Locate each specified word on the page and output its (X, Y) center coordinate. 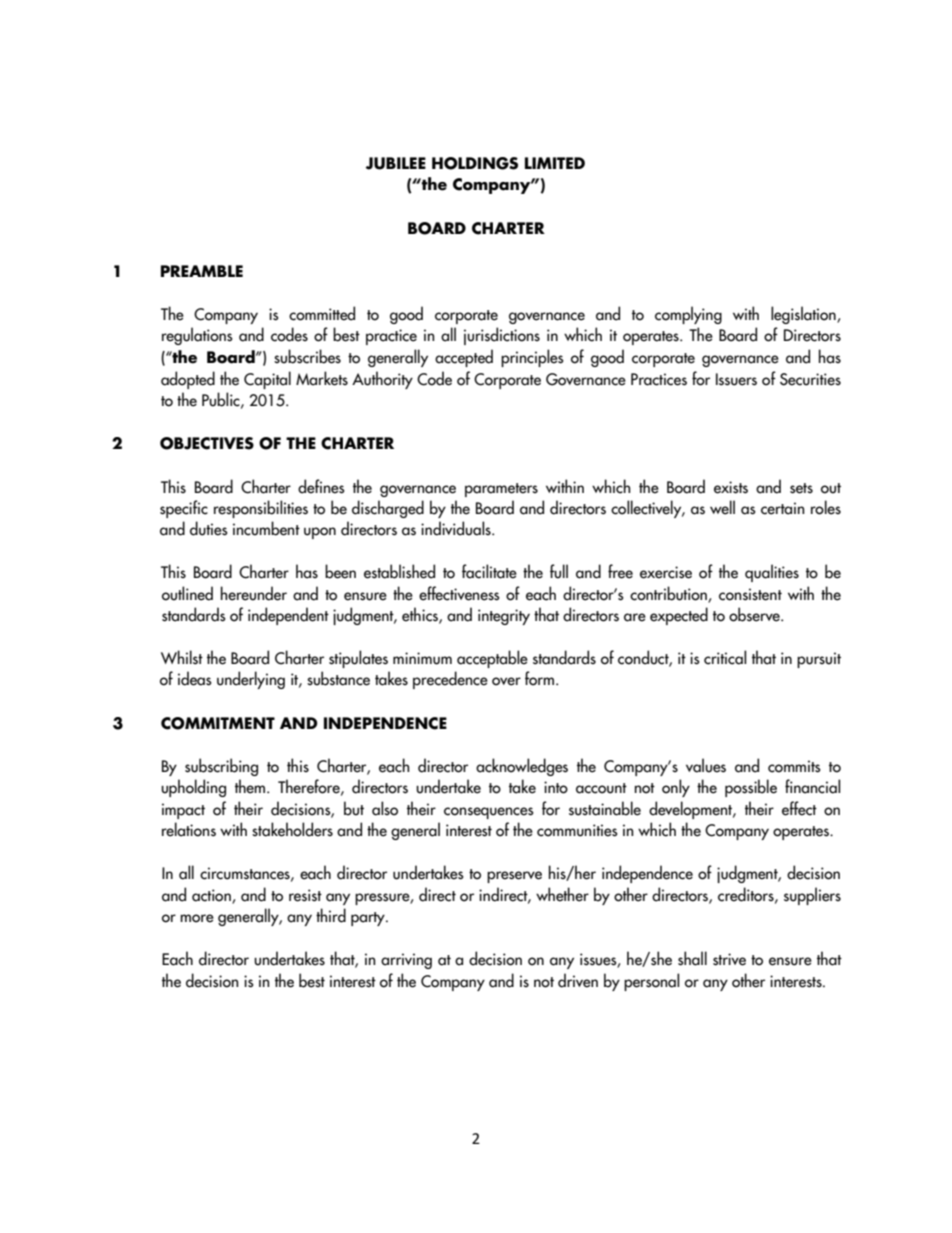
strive (729, 959)
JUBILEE (396, 163)
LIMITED (555, 163)
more (197, 918)
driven (578, 980)
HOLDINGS (475, 163)
